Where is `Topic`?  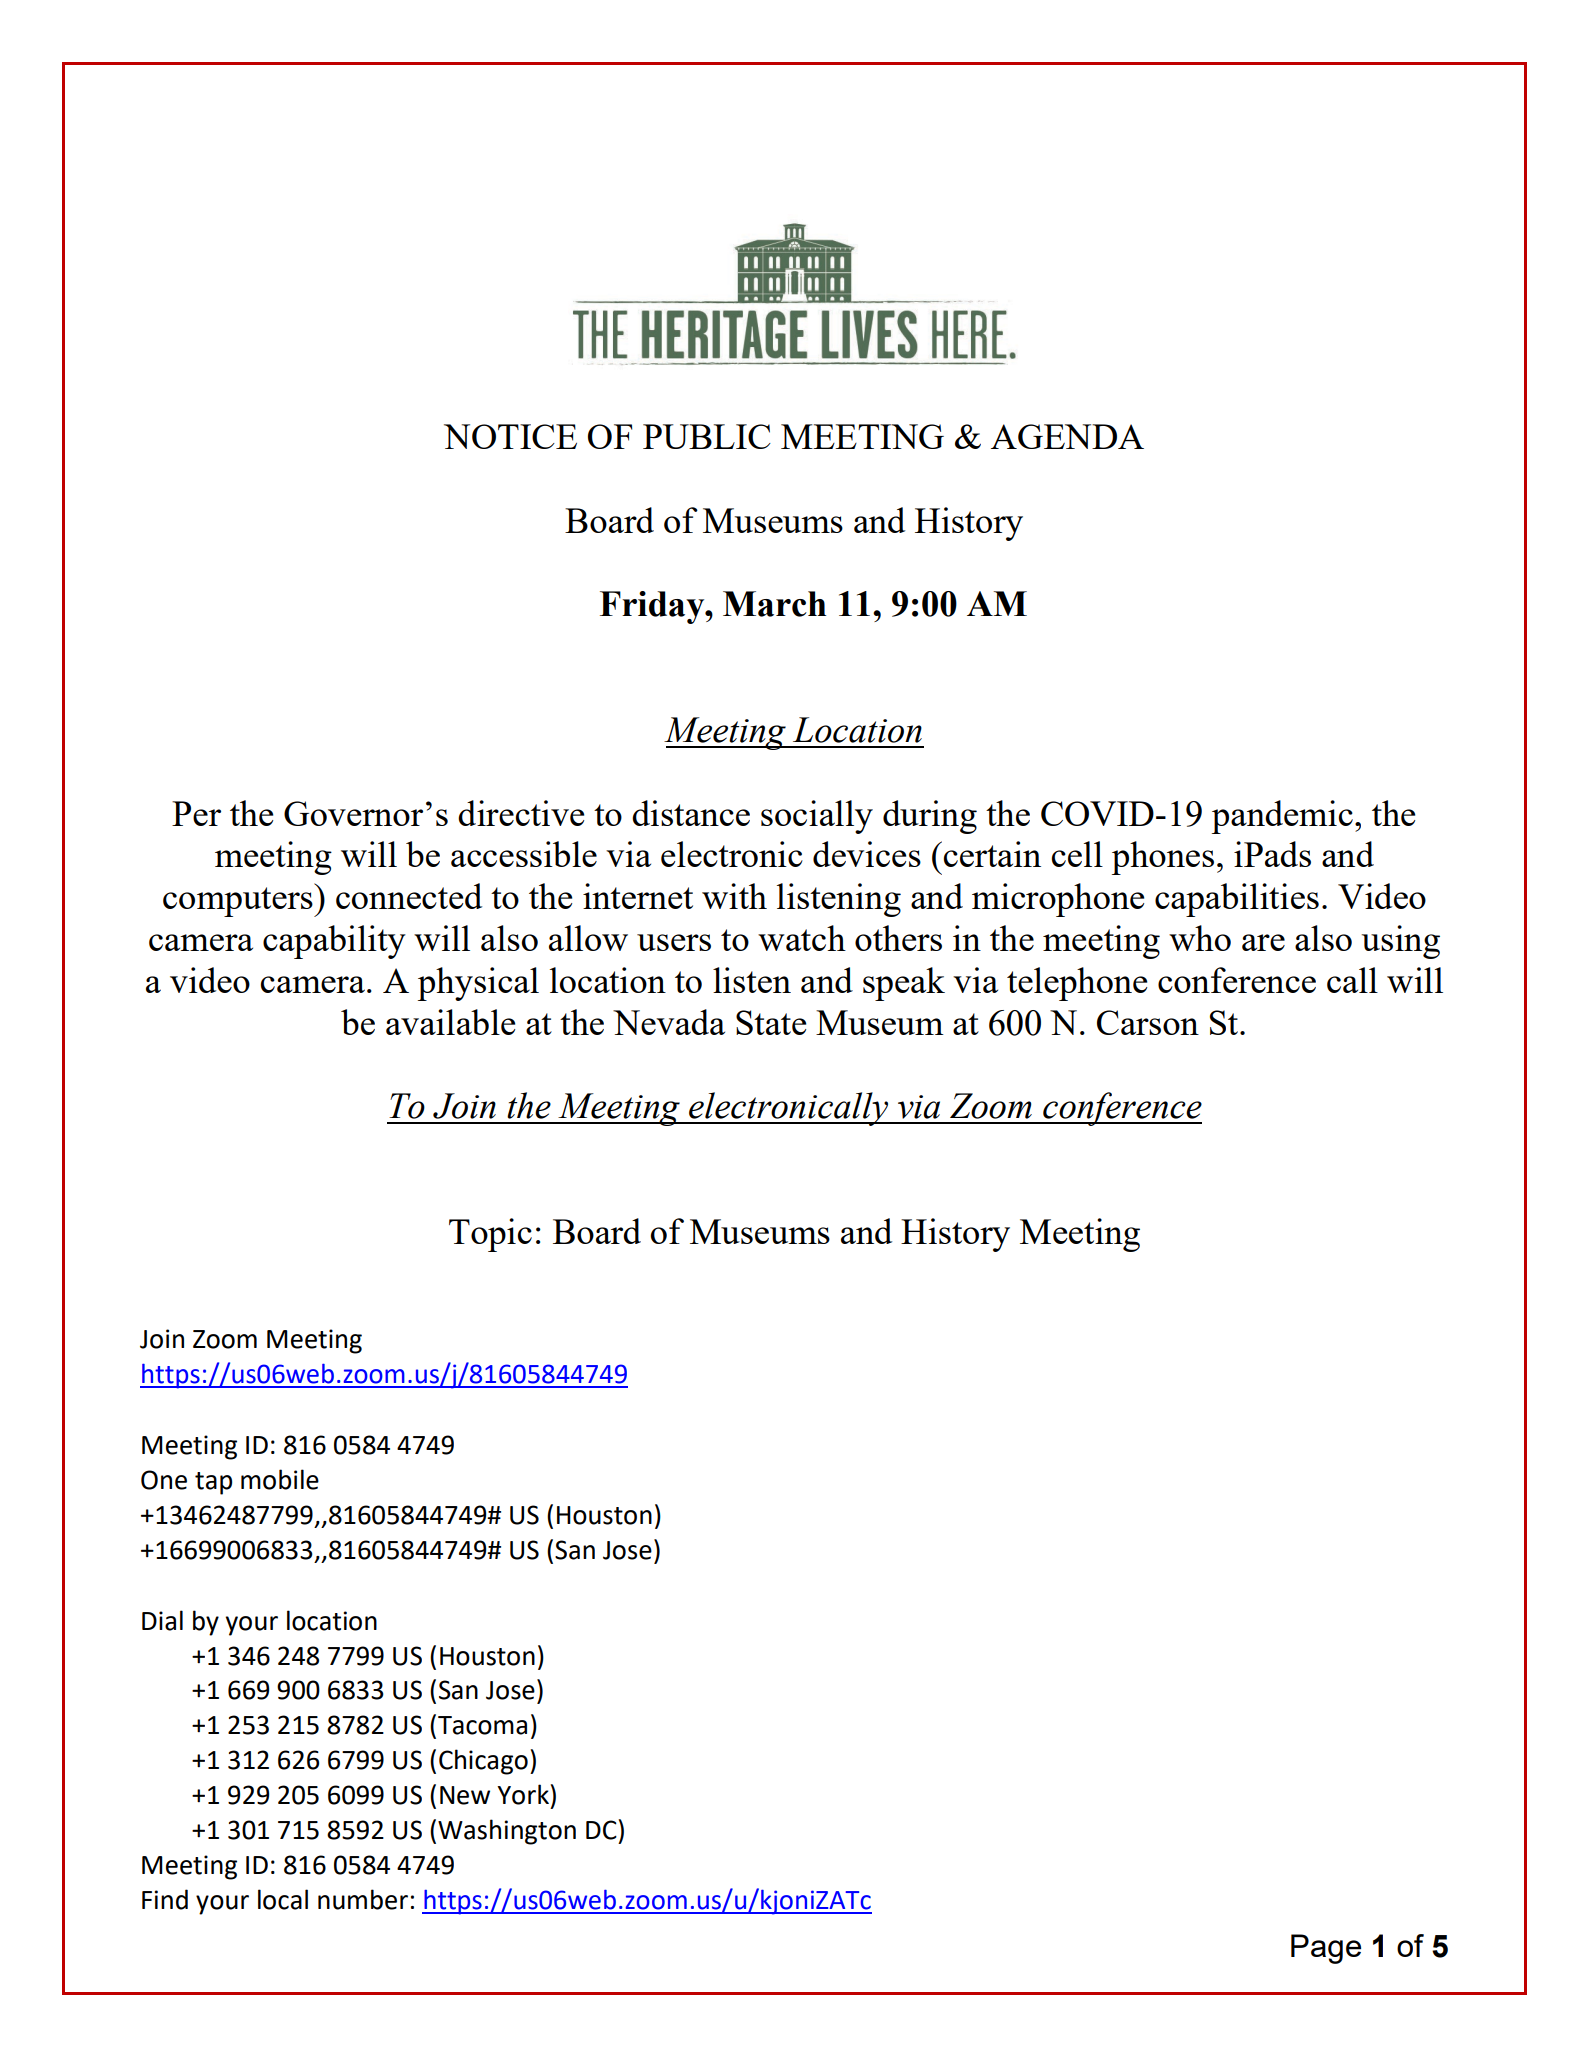
Topic is located at coordinates (490, 1235).
